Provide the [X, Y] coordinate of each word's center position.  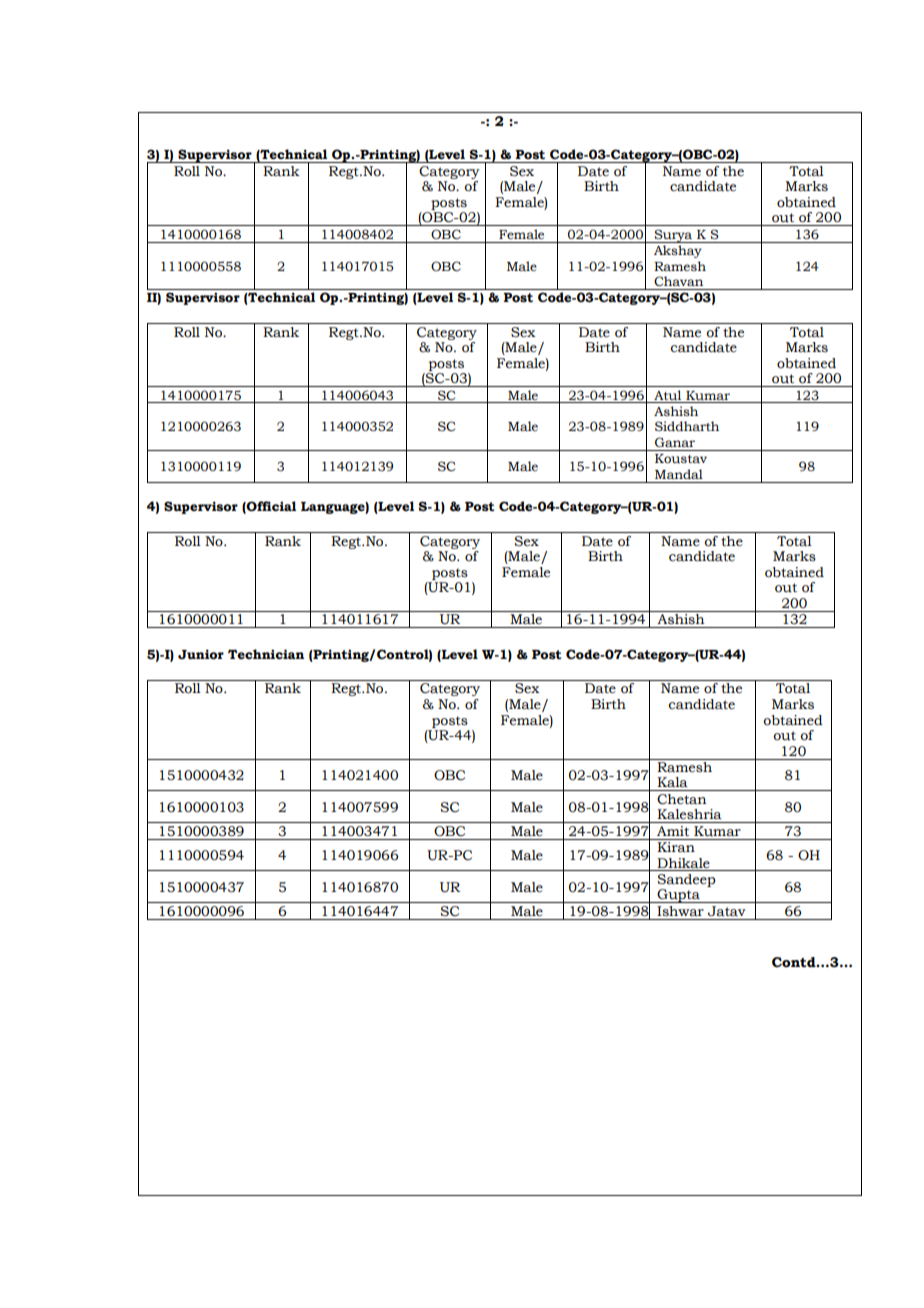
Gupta [678, 896]
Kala [672, 782]
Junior [201, 654]
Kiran [676, 847]
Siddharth [687, 426]
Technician [266, 654]
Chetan [682, 799]
